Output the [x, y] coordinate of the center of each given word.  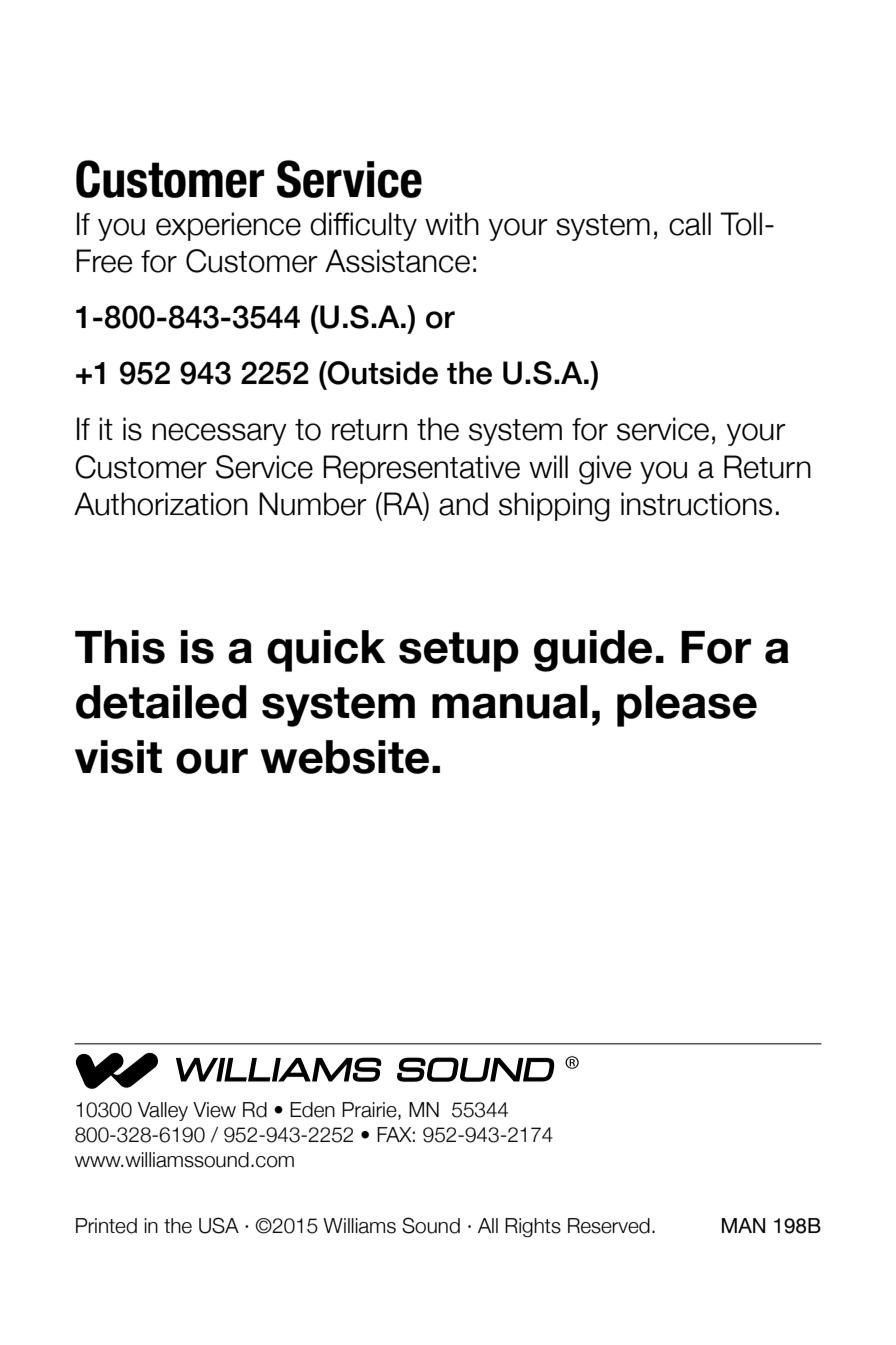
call [690, 224]
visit [118, 757]
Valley [163, 1111]
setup [459, 652]
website [344, 757]
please [687, 706]
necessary [219, 434]
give [605, 470]
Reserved [609, 1226]
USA [219, 1225]
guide [593, 651]
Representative [421, 469]
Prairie [370, 1111]
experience [228, 226]
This [120, 647]
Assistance [397, 261]
